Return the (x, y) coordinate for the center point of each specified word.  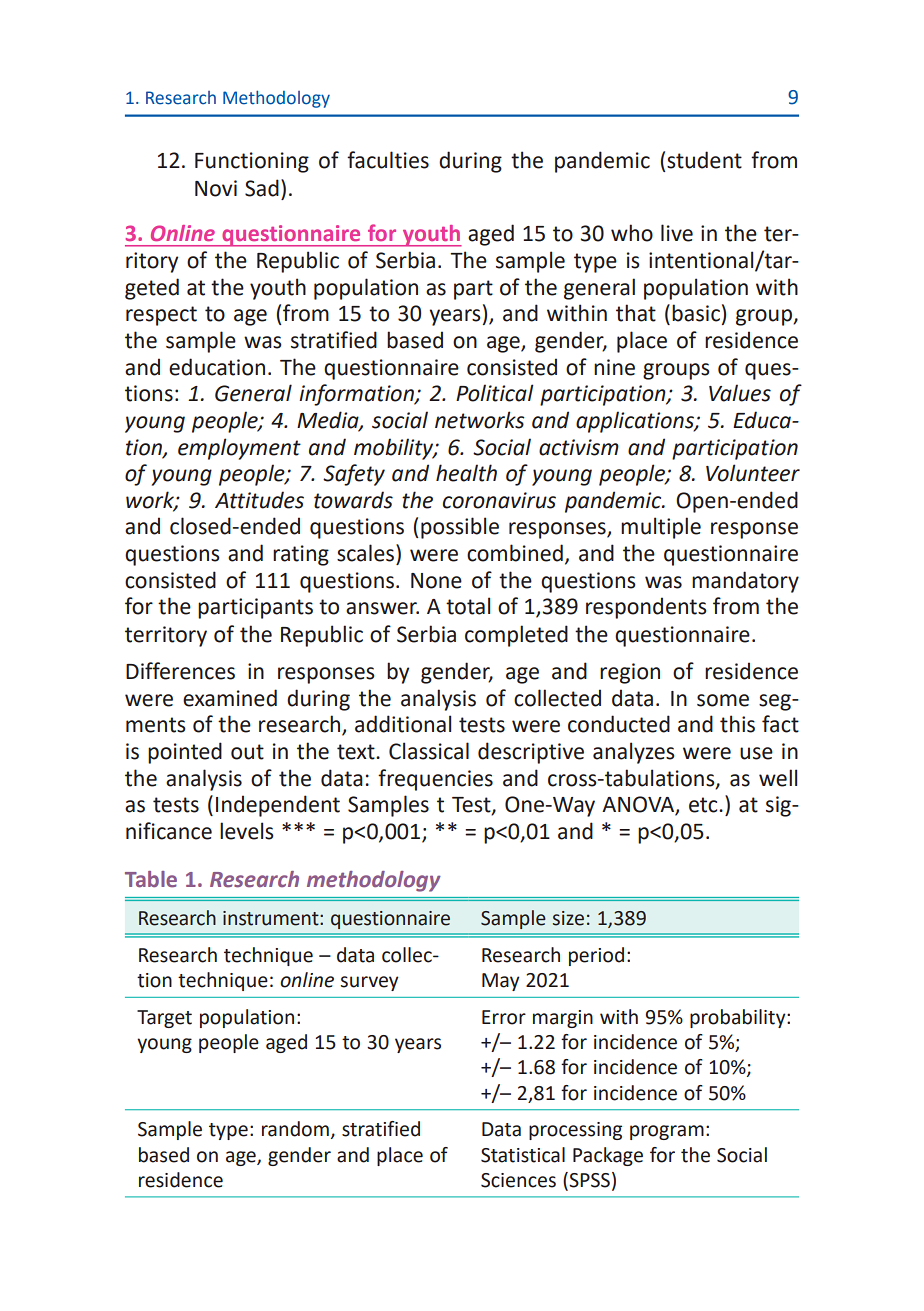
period (596, 956)
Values (740, 393)
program (667, 1132)
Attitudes (259, 500)
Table (151, 879)
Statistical (523, 1155)
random (295, 1129)
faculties (388, 160)
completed (516, 636)
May (501, 982)
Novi (216, 188)
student (704, 160)
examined (230, 698)
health (466, 473)
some (723, 700)
